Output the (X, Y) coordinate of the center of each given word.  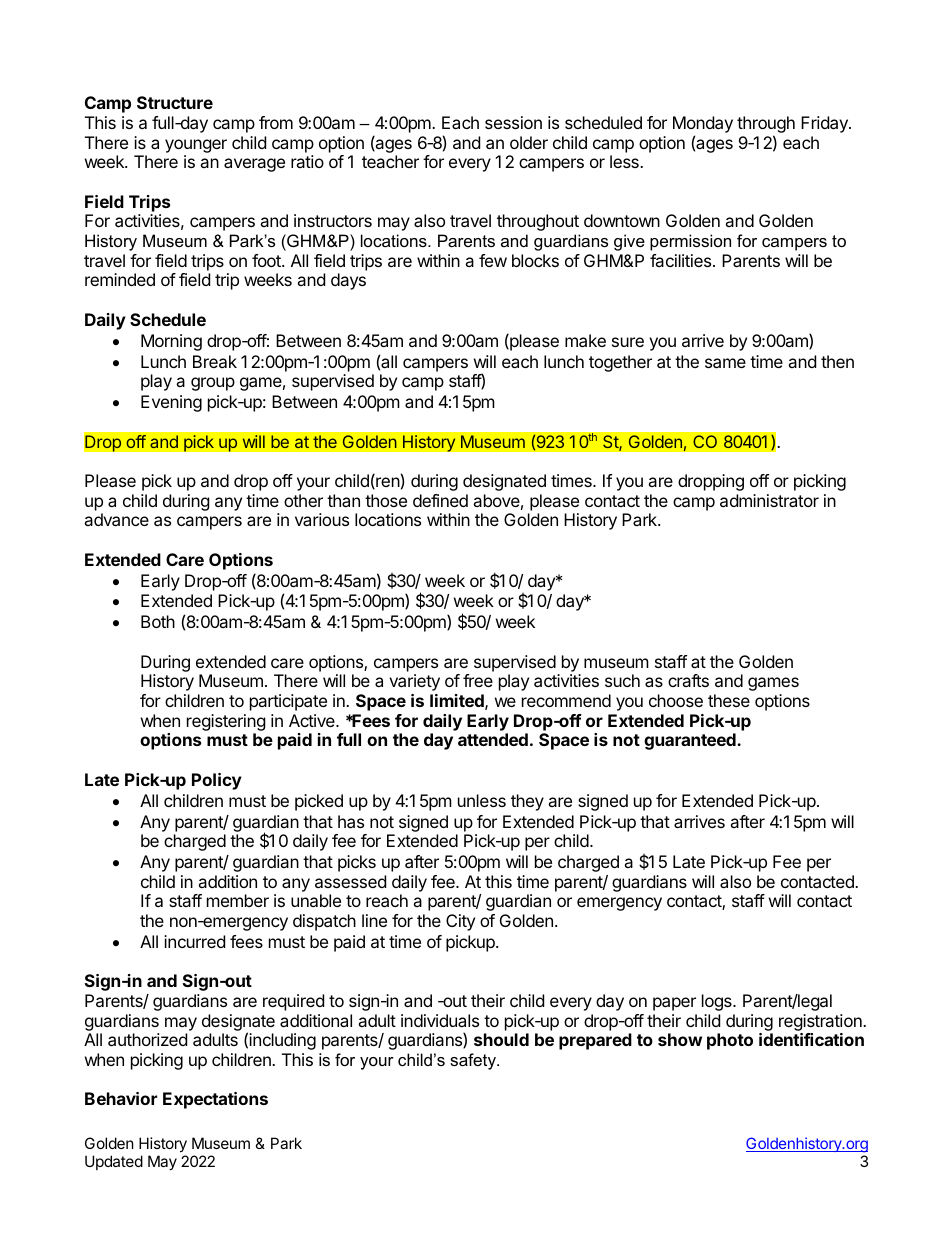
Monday (703, 126)
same (725, 363)
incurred (194, 941)
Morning (171, 342)
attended (493, 739)
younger (196, 146)
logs (718, 1002)
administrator (769, 500)
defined (440, 500)
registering (226, 722)
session (513, 122)
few (493, 260)
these (729, 700)
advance (116, 519)
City (460, 922)
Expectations (215, 1100)
